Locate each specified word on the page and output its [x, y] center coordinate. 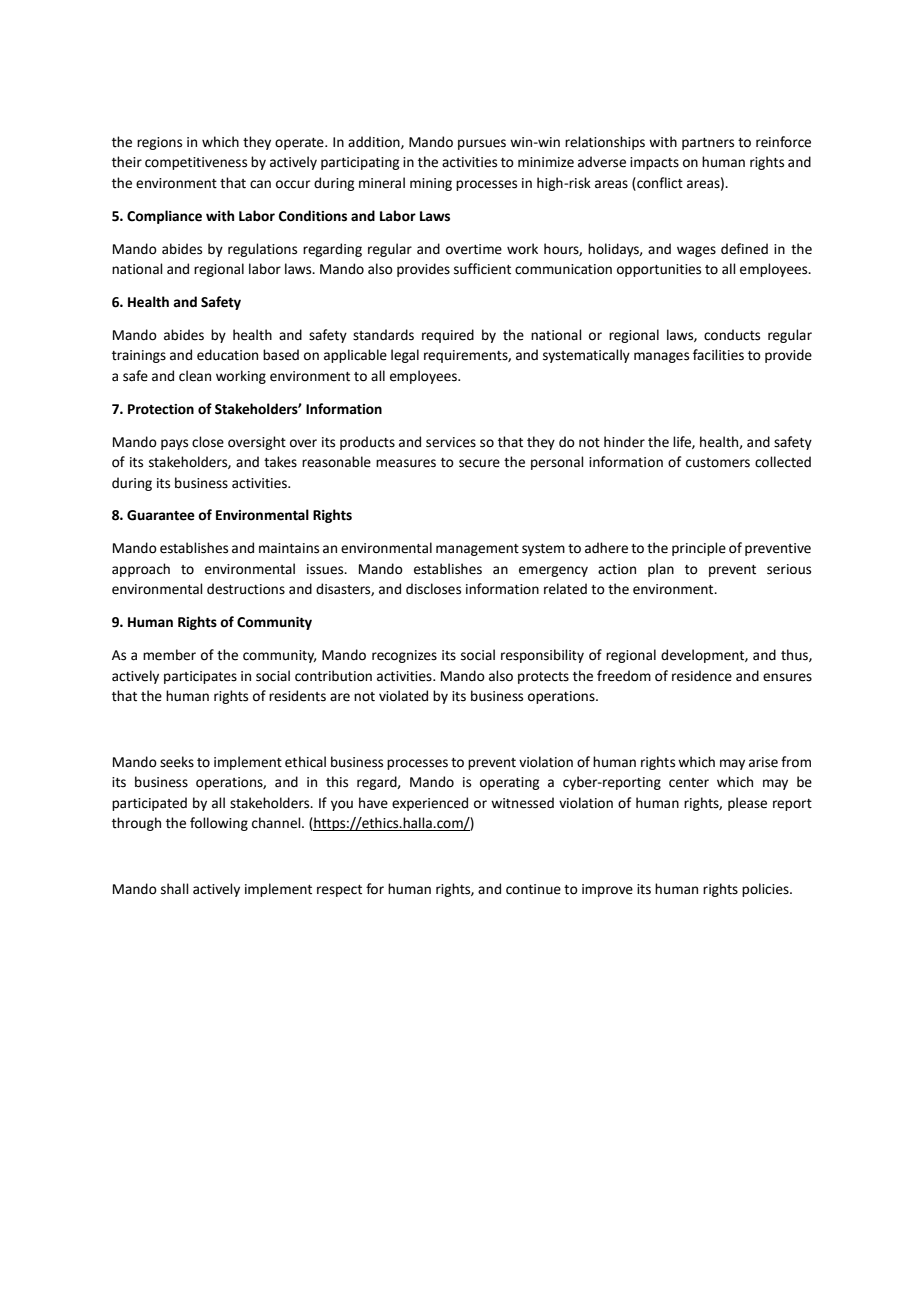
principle [699, 549]
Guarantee [161, 515]
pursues [482, 144]
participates [200, 677]
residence [702, 676]
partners [708, 144]
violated [403, 696]
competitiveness [196, 163]
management [477, 550]
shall [175, 889]
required [448, 336]
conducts [732, 335]
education [227, 355]
